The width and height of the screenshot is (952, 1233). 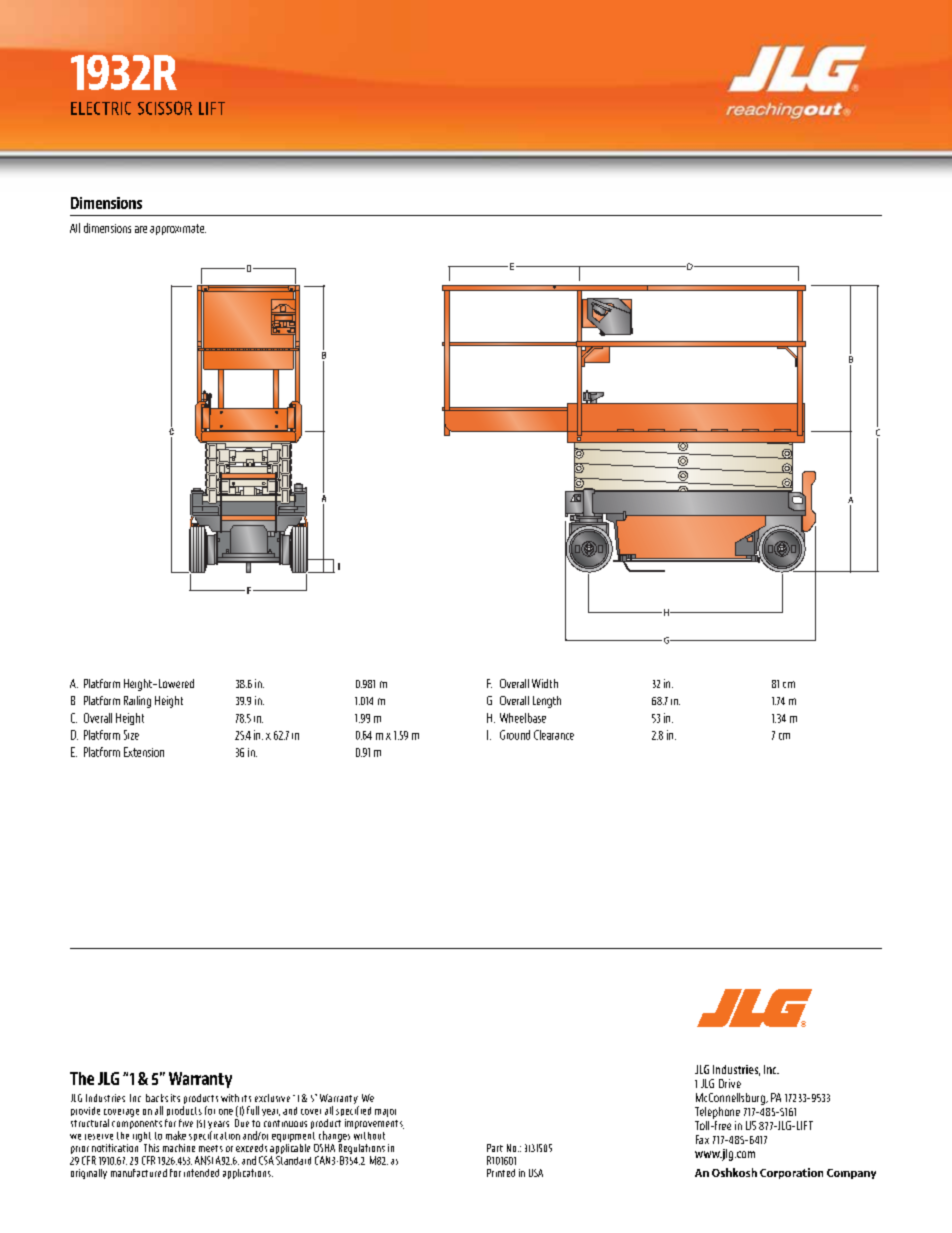 I want to click on Clearance, so click(x=554, y=735).
